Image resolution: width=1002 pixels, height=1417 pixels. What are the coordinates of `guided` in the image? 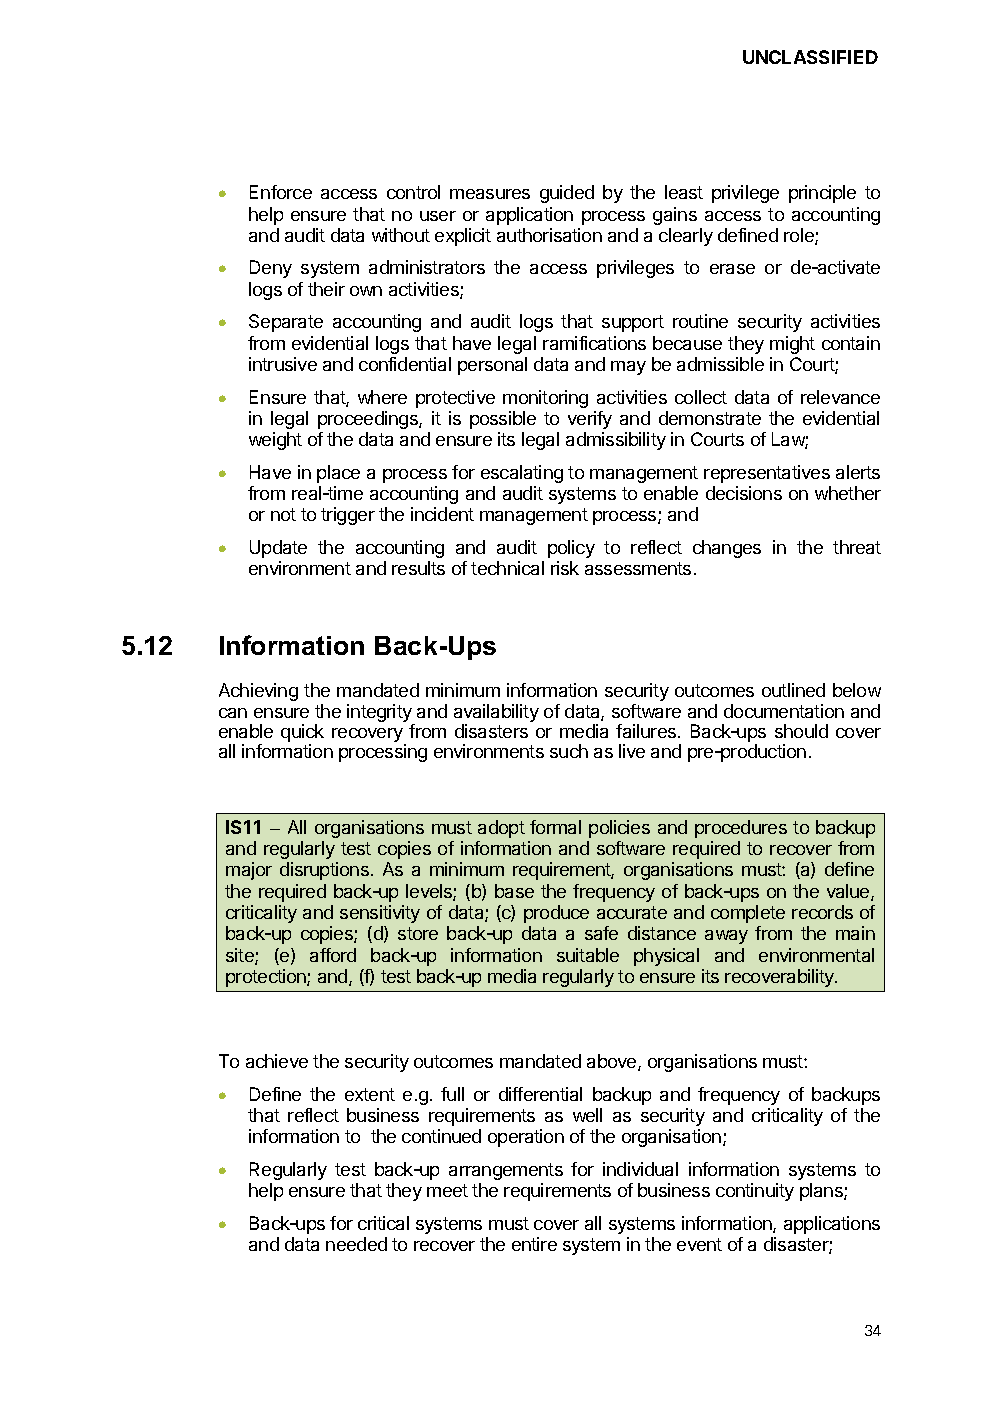 It's located at (567, 194).
